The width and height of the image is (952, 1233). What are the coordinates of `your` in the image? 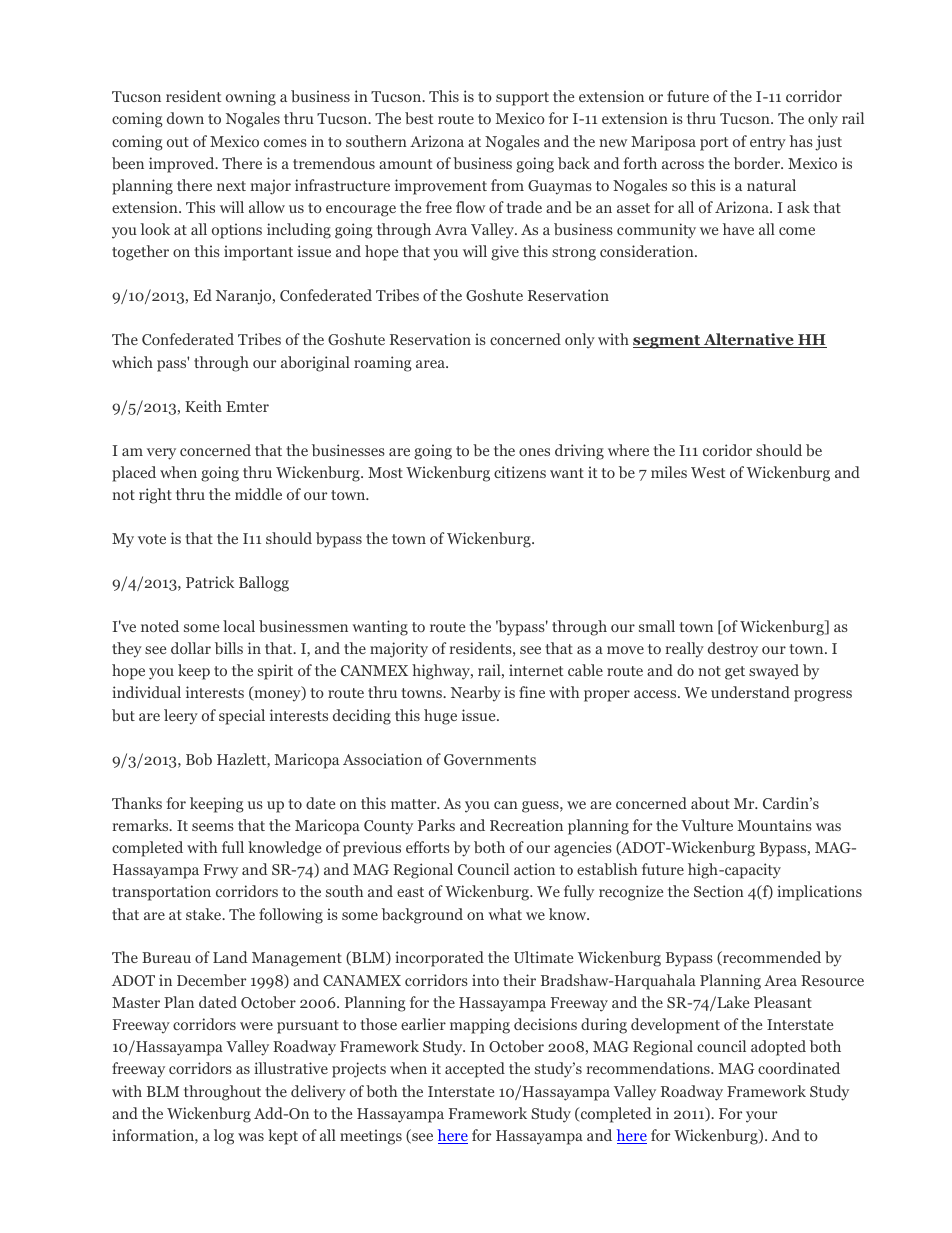 It's located at (761, 1117).
